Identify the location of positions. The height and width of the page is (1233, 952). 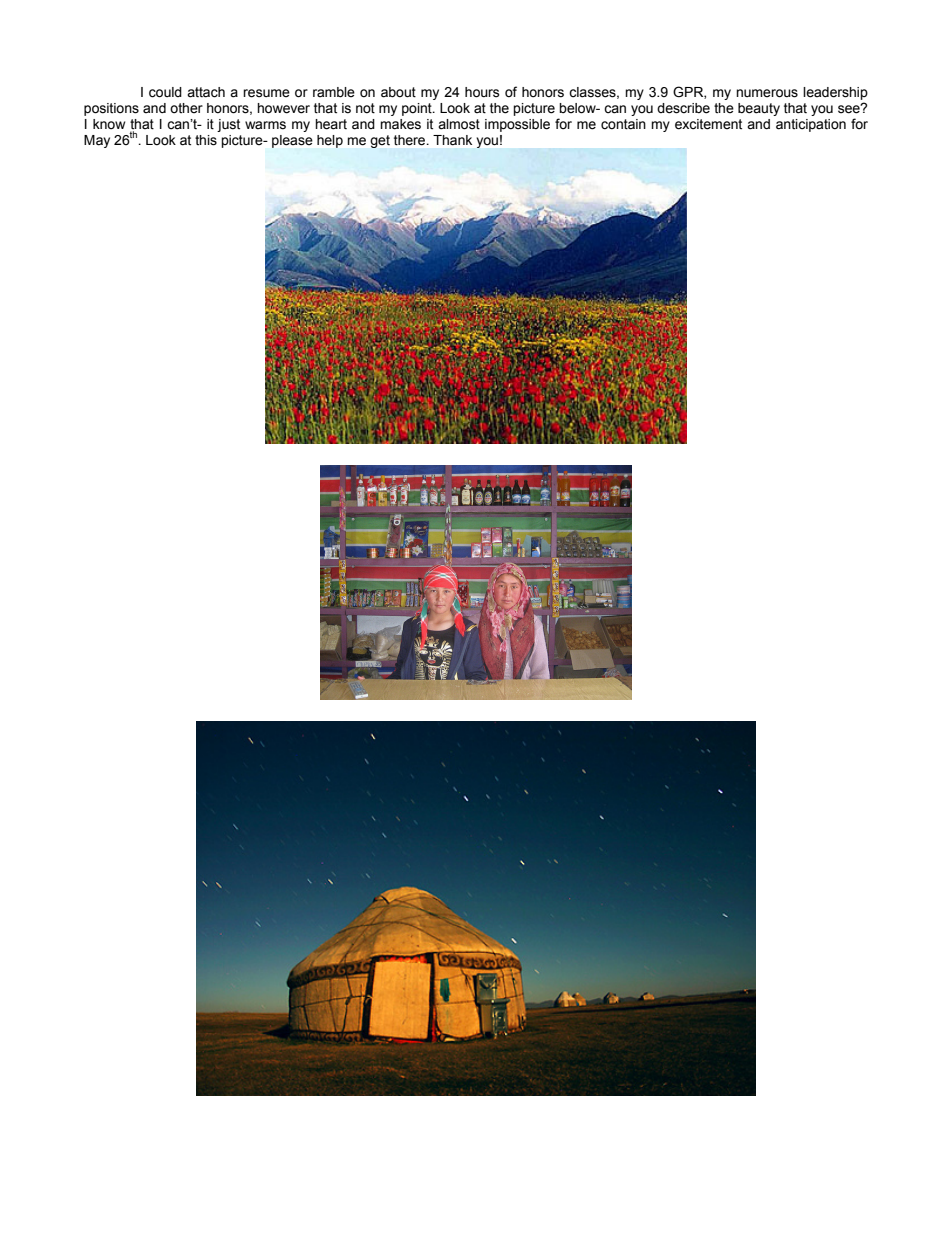
(111, 109).
